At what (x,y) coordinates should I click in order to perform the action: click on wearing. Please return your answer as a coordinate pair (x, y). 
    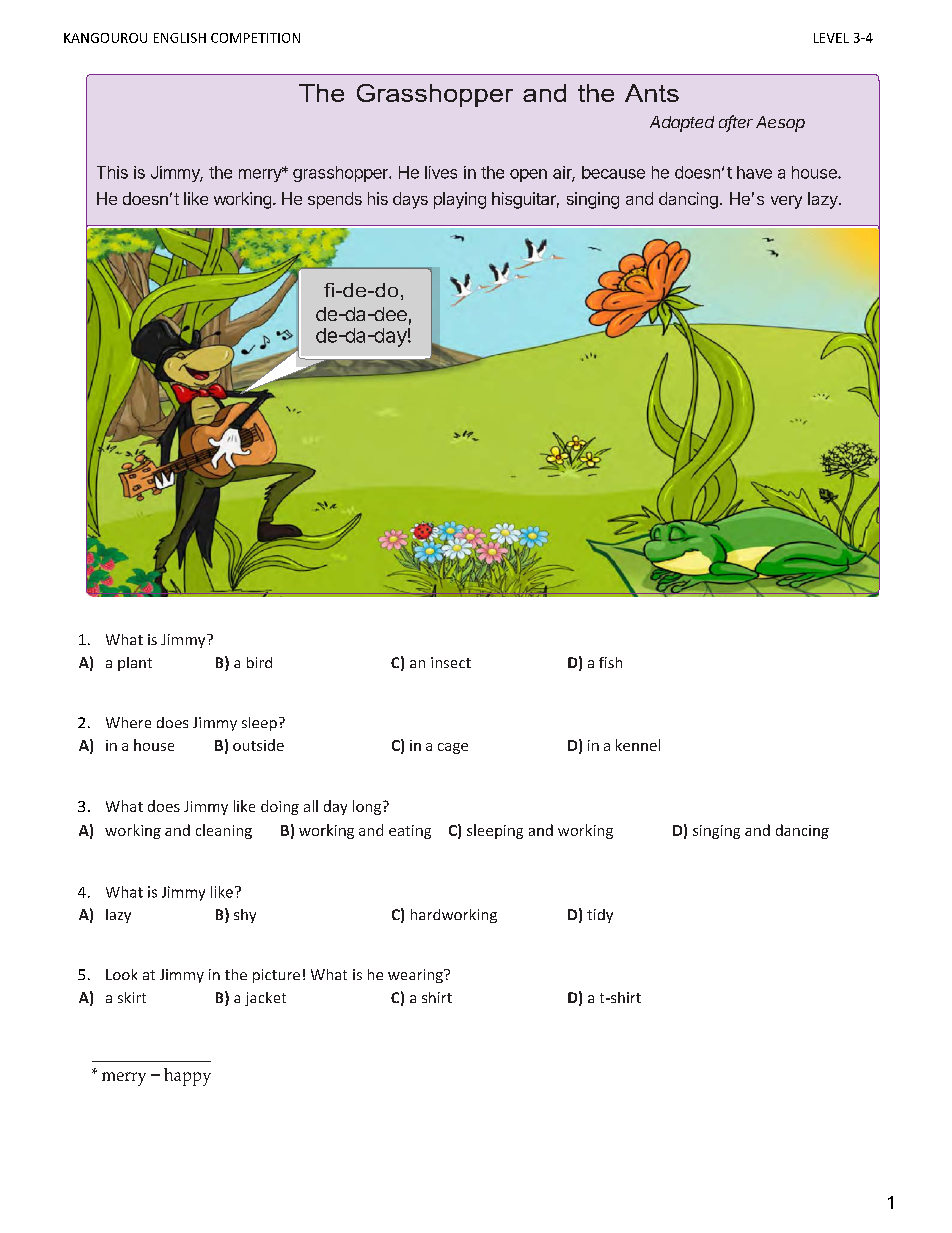
    Looking at the image, I should click on (416, 976).
